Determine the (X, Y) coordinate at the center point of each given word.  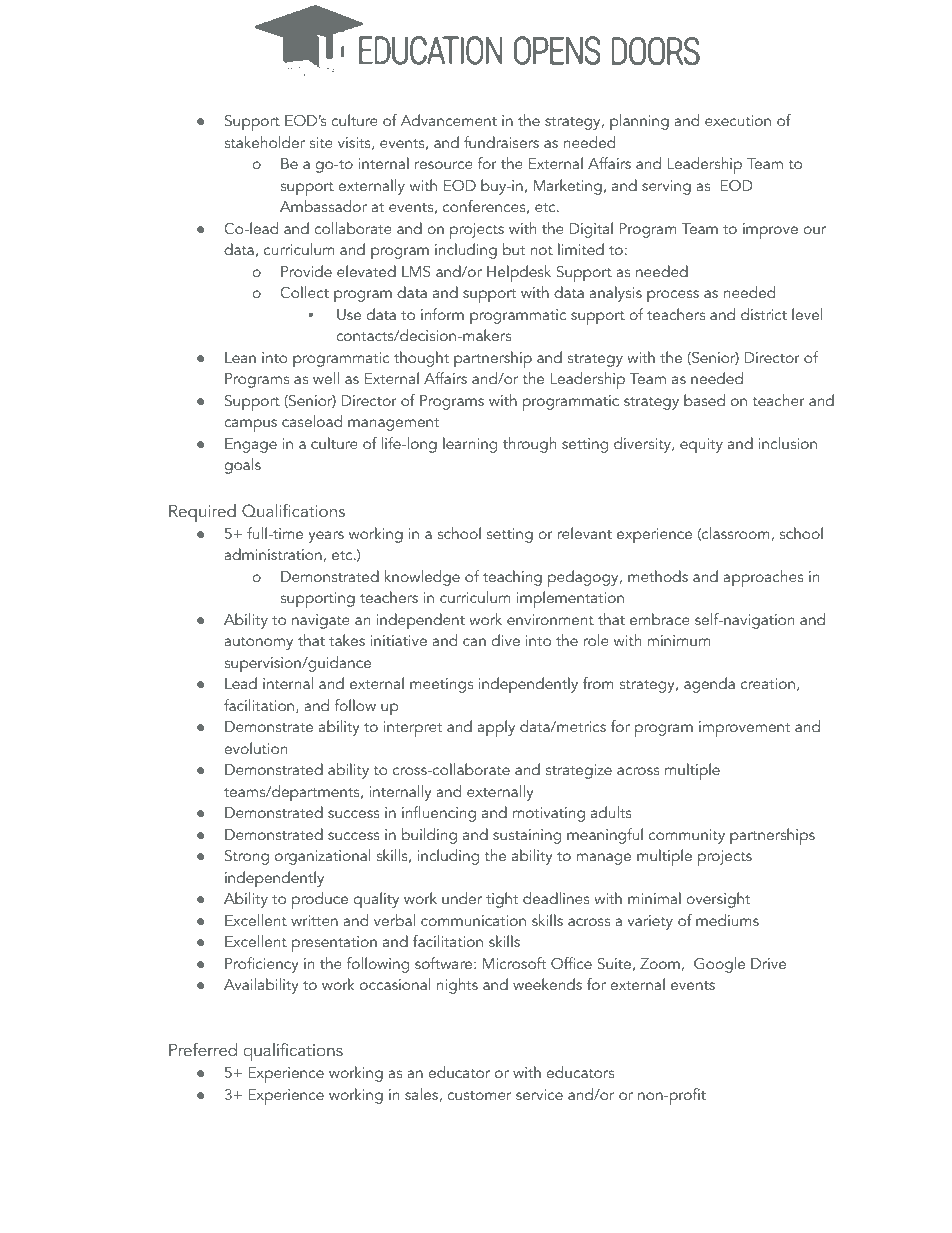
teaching (512, 578)
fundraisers (501, 142)
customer (479, 1095)
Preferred (203, 1049)
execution (738, 120)
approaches (764, 578)
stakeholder (265, 142)
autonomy (259, 643)
